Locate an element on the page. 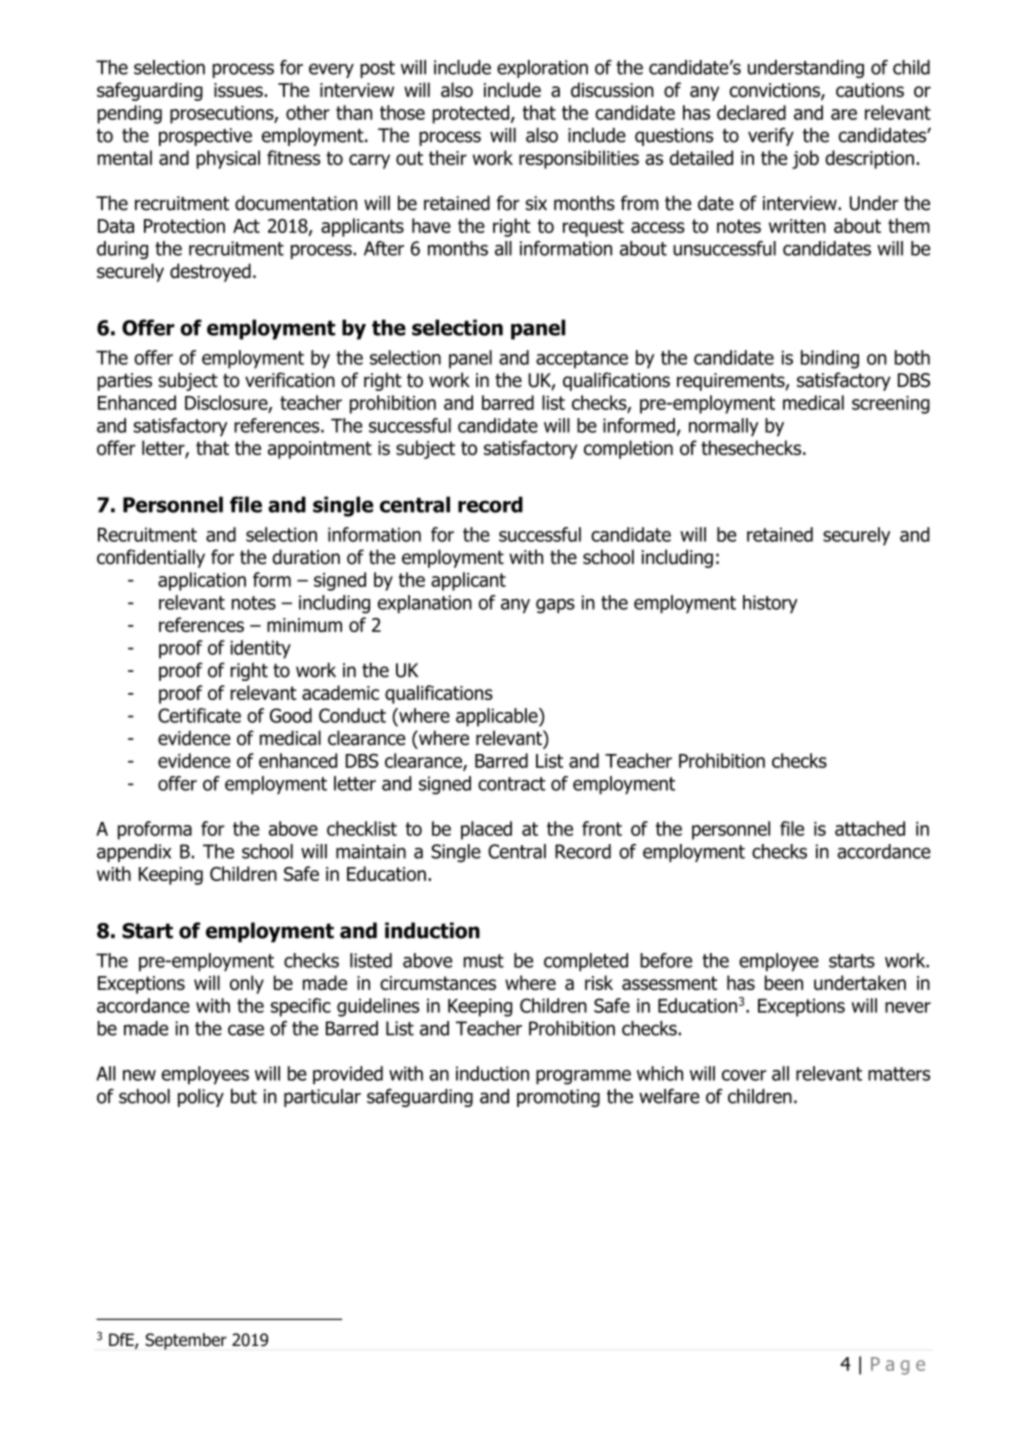  September is located at coordinates (186, 1341).
